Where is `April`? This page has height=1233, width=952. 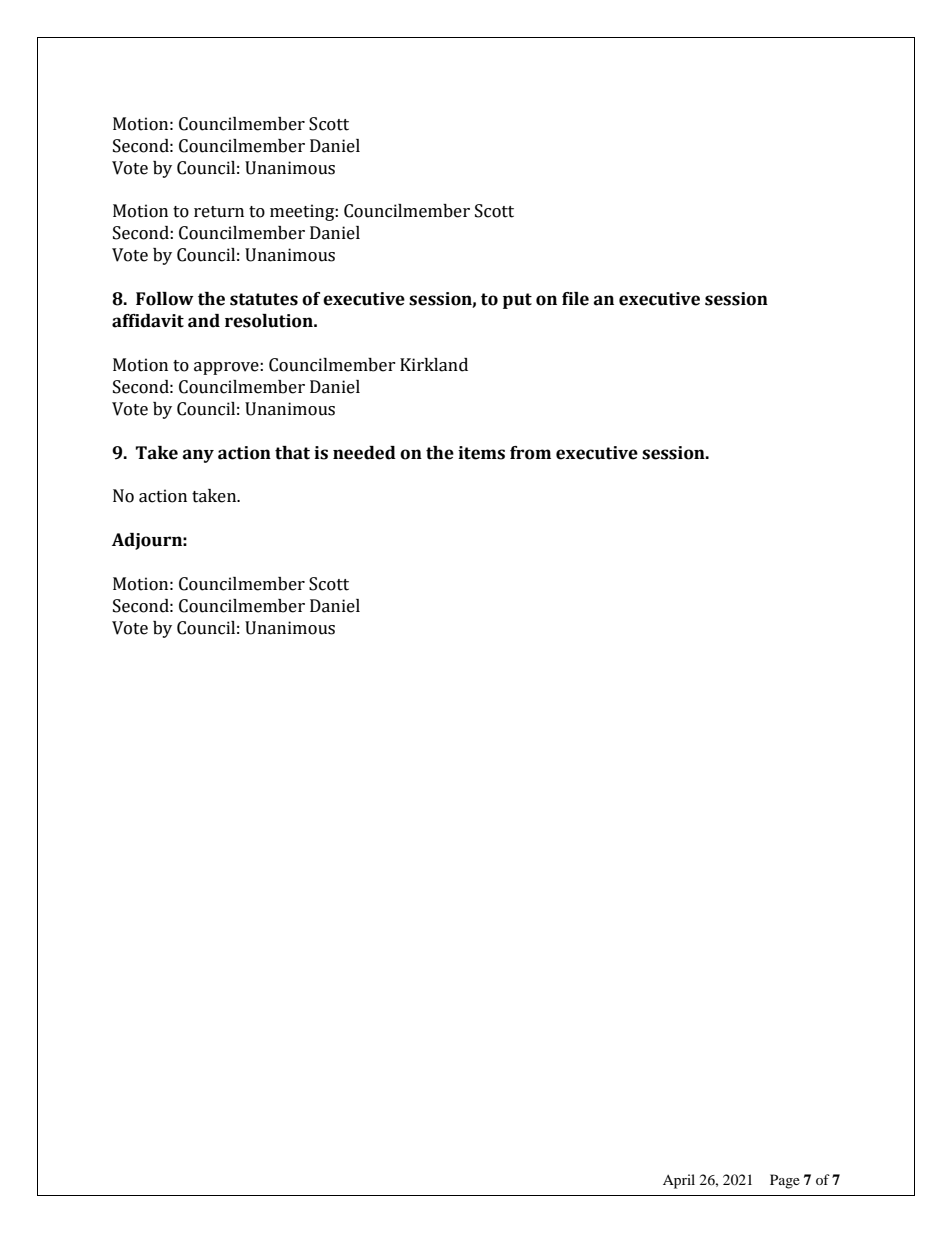 April is located at coordinates (679, 1181).
